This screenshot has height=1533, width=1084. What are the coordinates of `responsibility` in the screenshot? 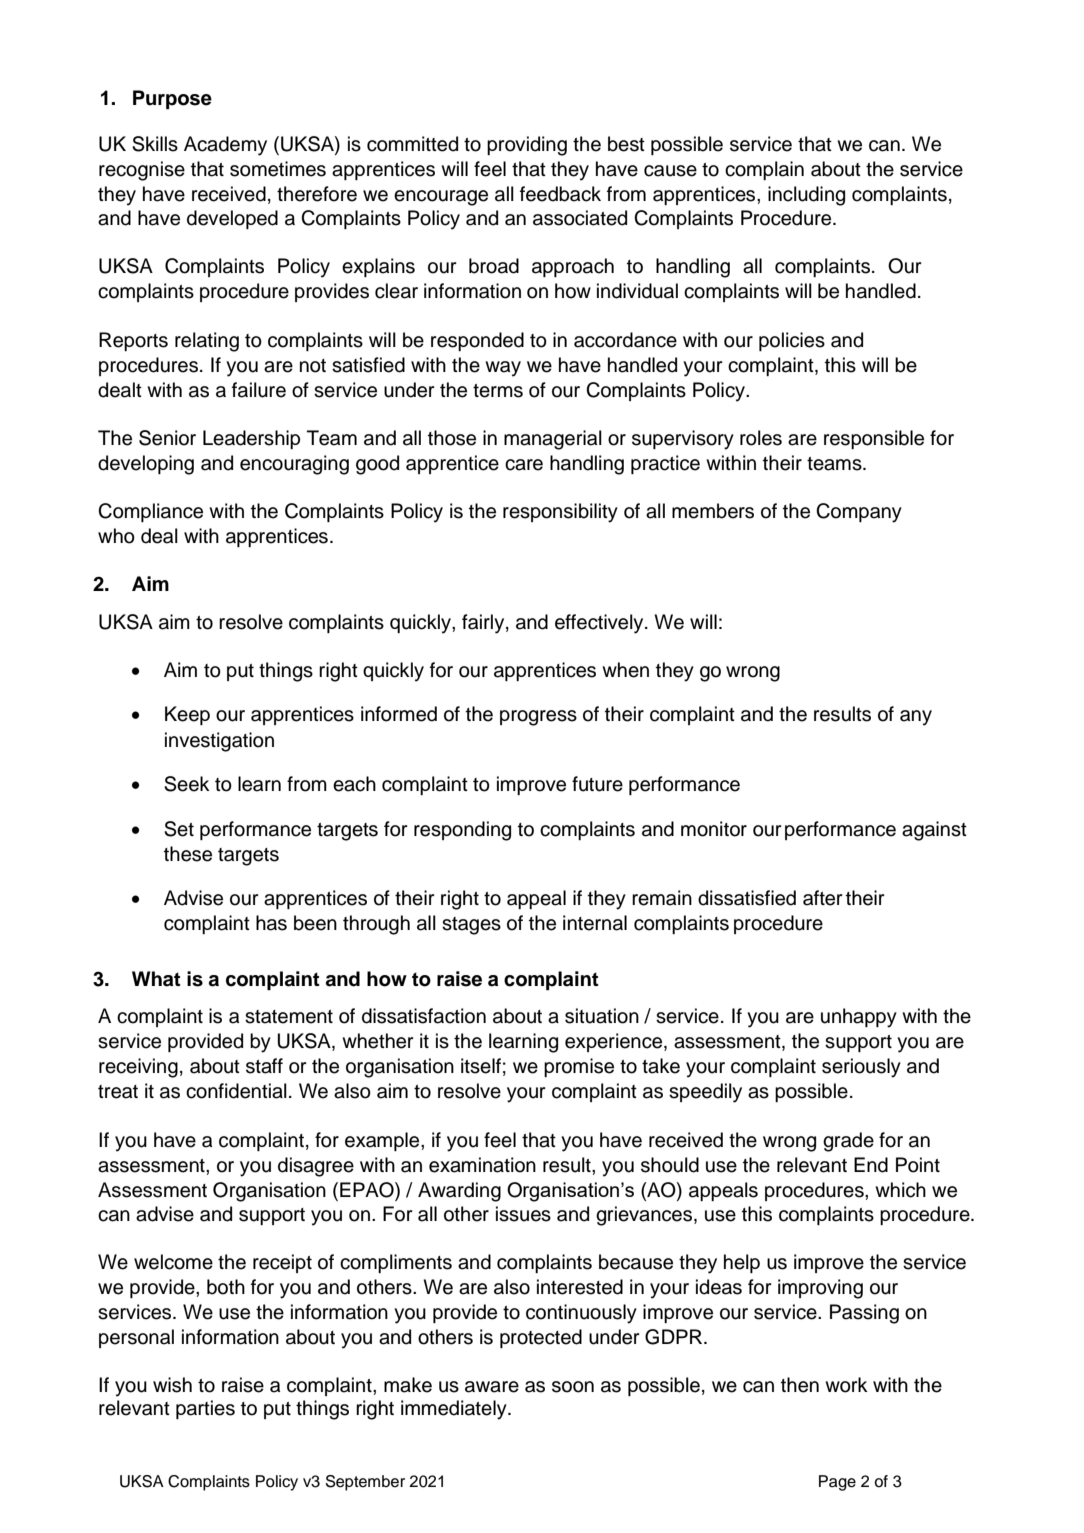 It's located at (560, 513).
